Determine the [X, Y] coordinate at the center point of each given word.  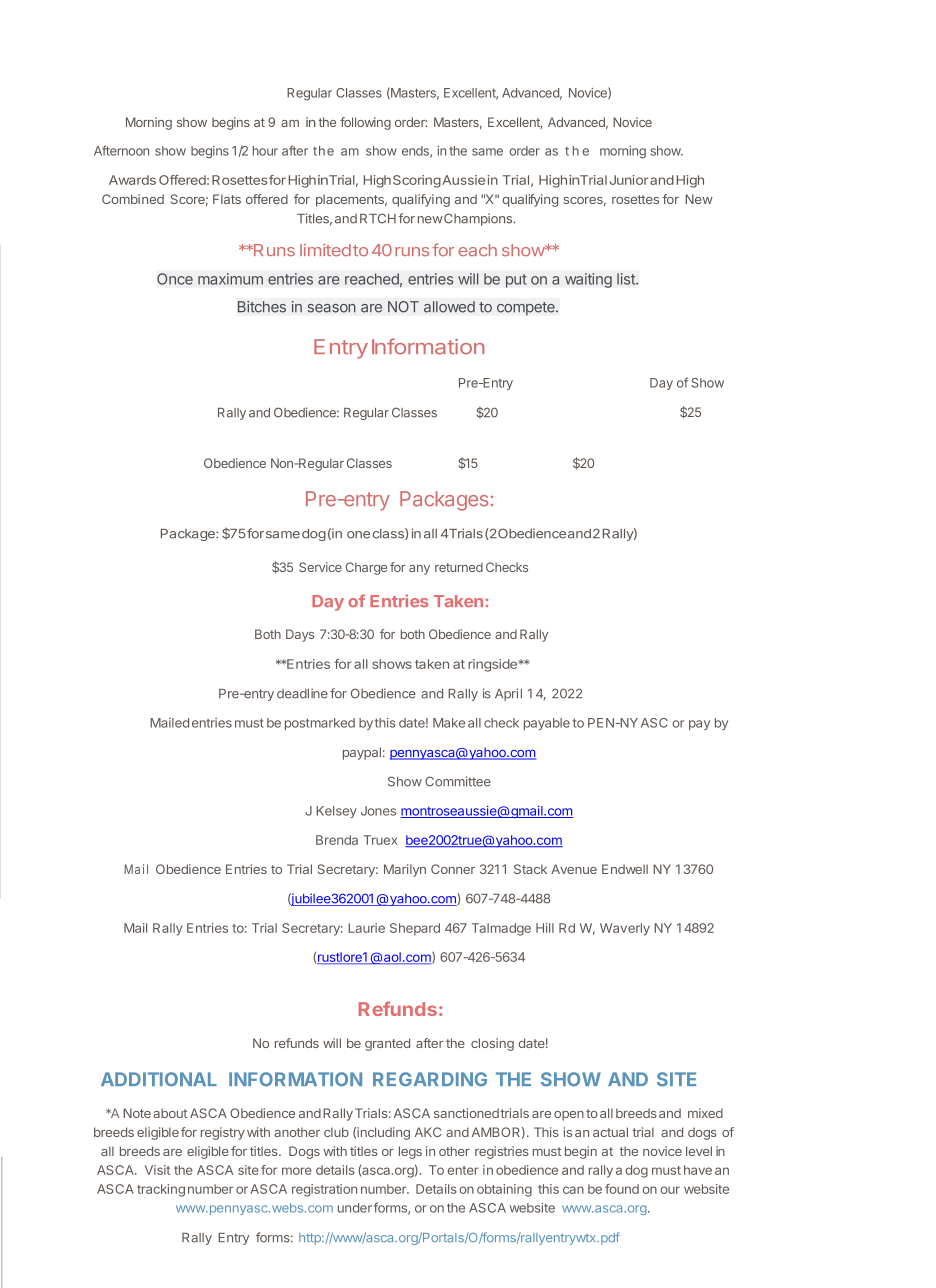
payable [547, 724]
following [365, 123]
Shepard [415, 929]
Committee [458, 781]
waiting [588, 280]
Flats [227, 199]
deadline [302, 693]
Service [320, 567]
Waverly [625, 929]
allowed [449, 307]
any [419, 570]
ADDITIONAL [159, 1079]
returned [459, 567]
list [627, 279]
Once [175, 279]
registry [223, 1133]
